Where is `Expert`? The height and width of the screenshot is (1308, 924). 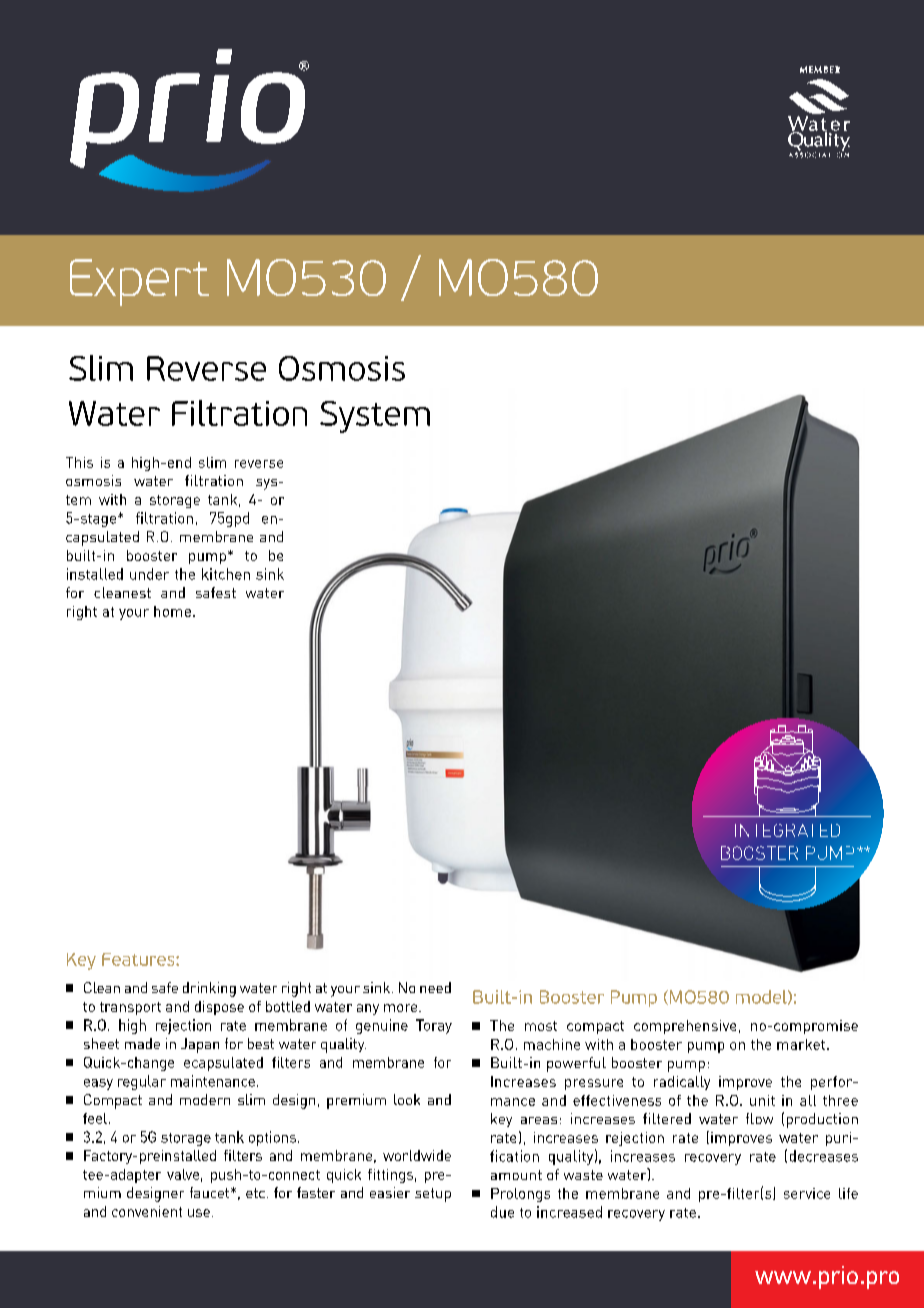
Expert is located at coordinates (139, 282).
